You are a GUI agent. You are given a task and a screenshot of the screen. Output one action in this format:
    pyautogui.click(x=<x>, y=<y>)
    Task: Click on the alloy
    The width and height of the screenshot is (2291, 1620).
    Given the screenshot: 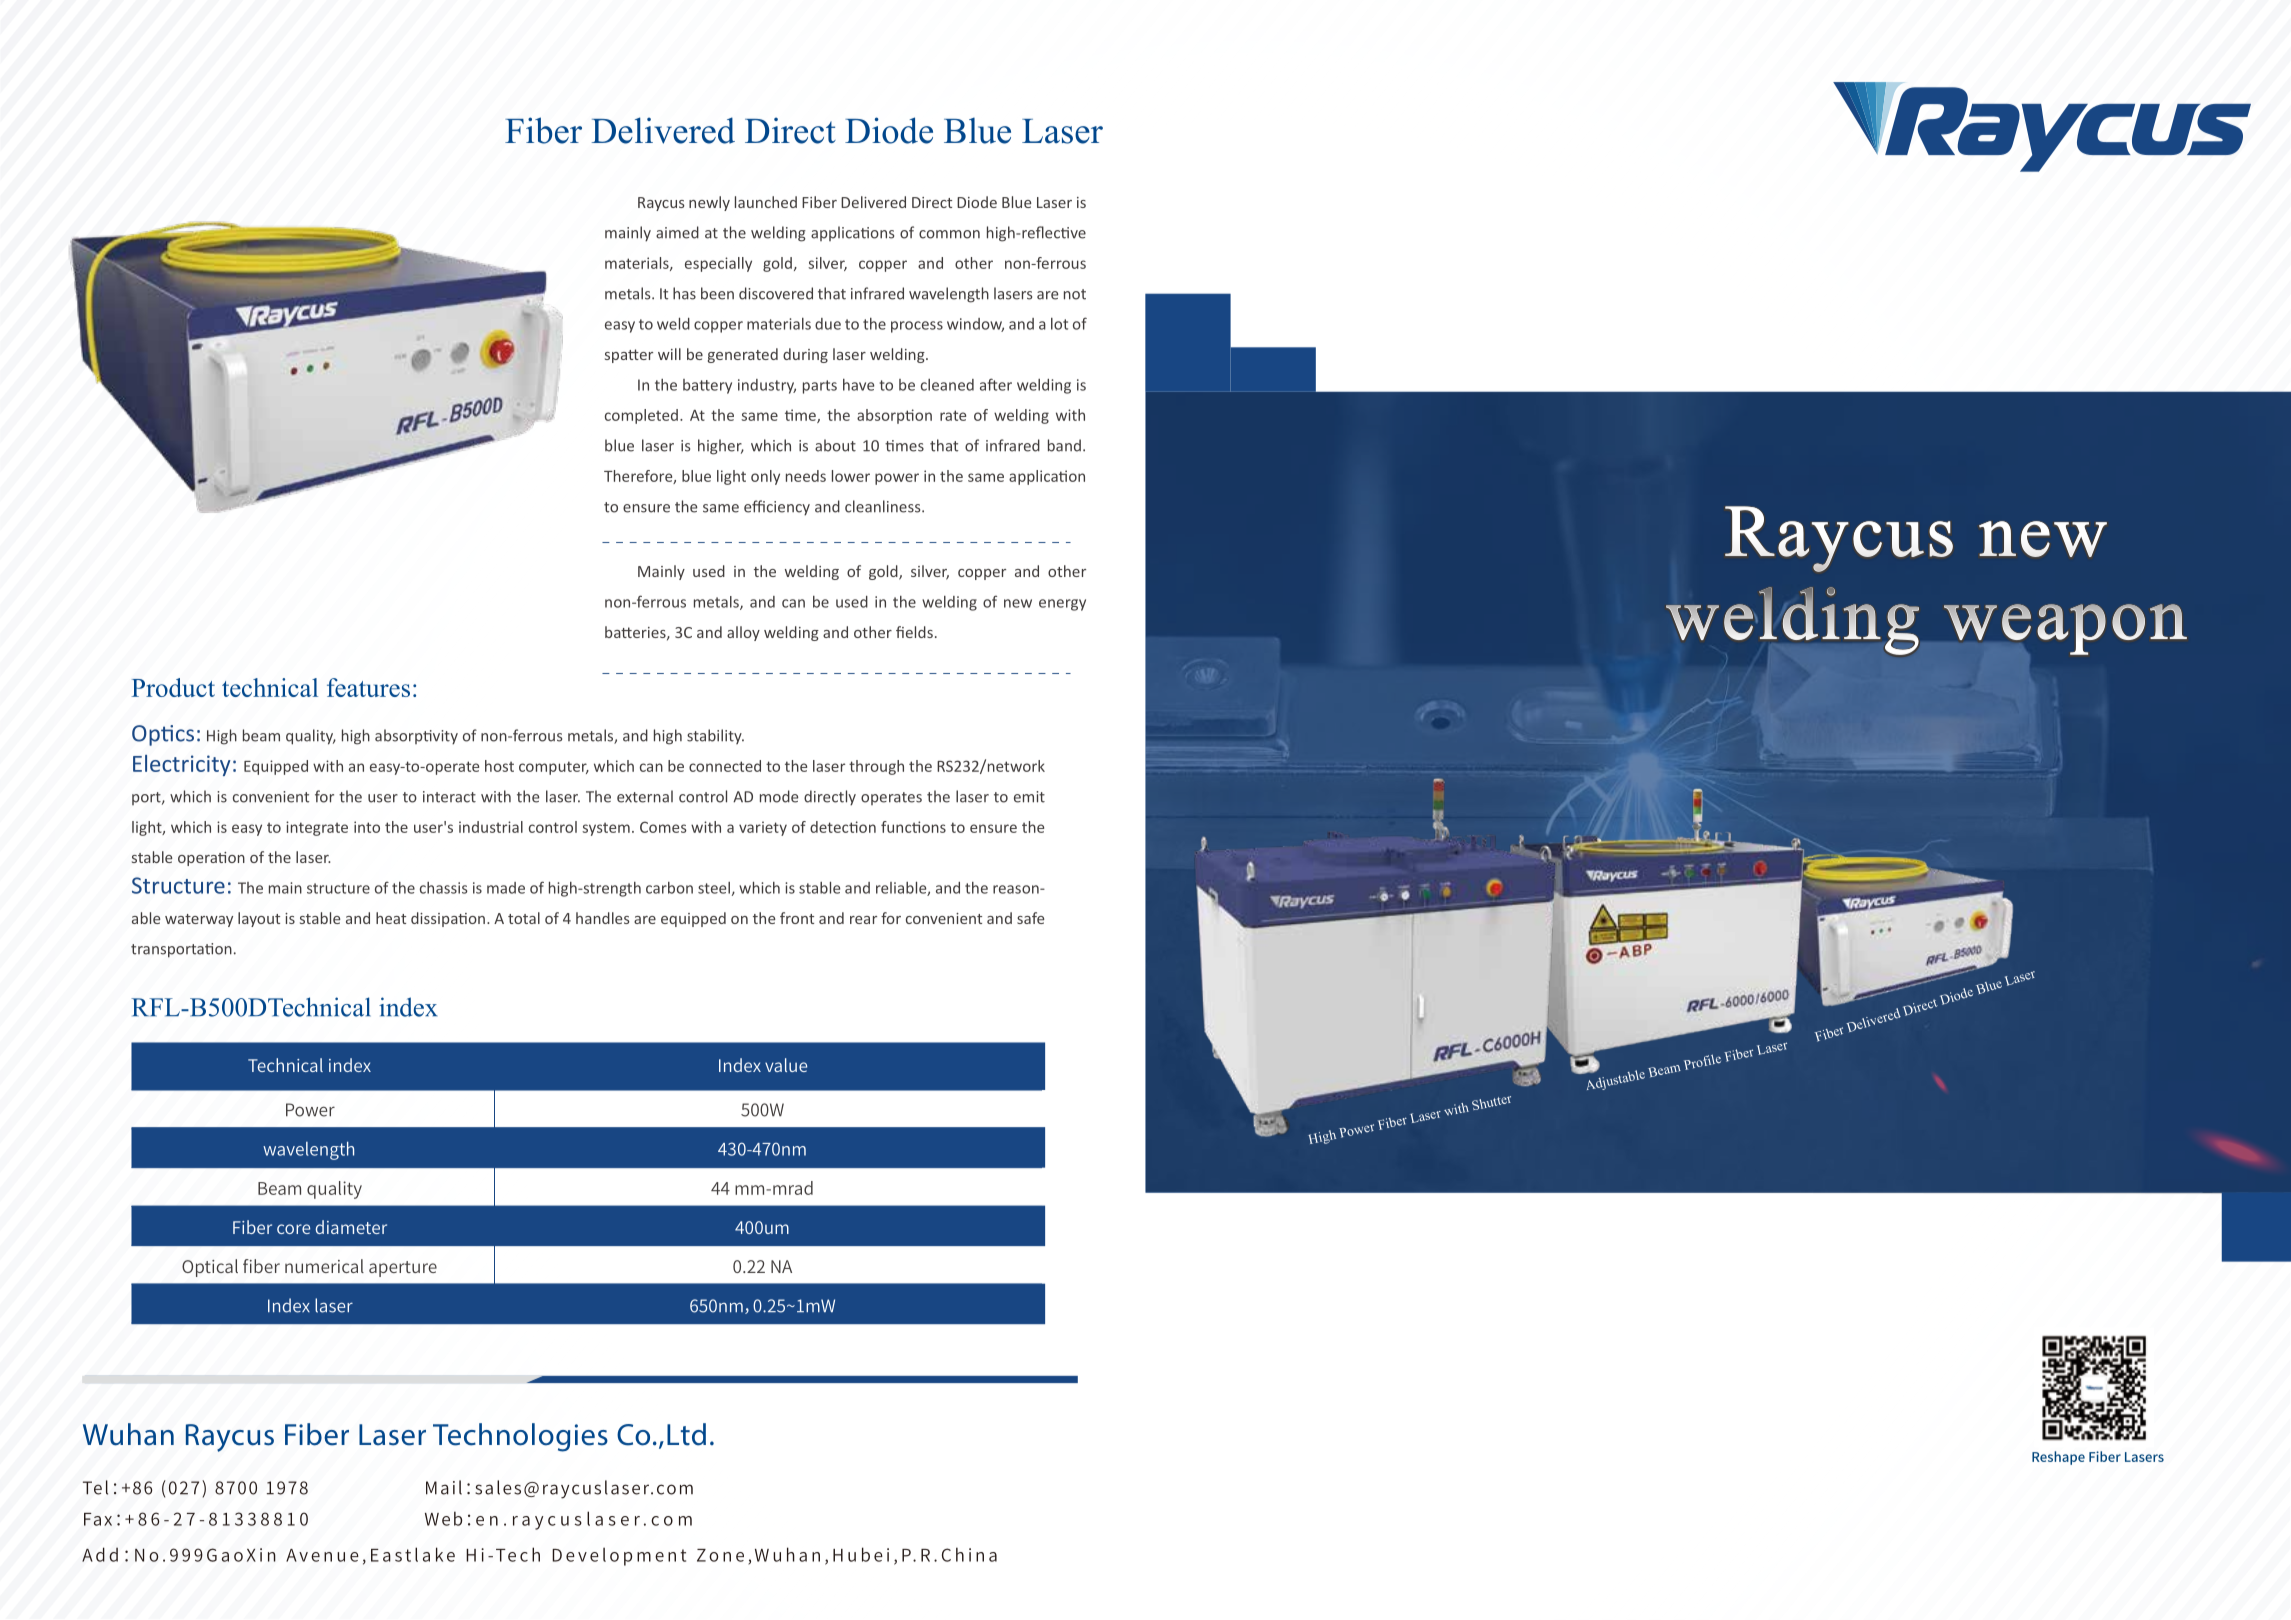 What is the action you would take?
    pyautogui.click(x=743, y=633)
